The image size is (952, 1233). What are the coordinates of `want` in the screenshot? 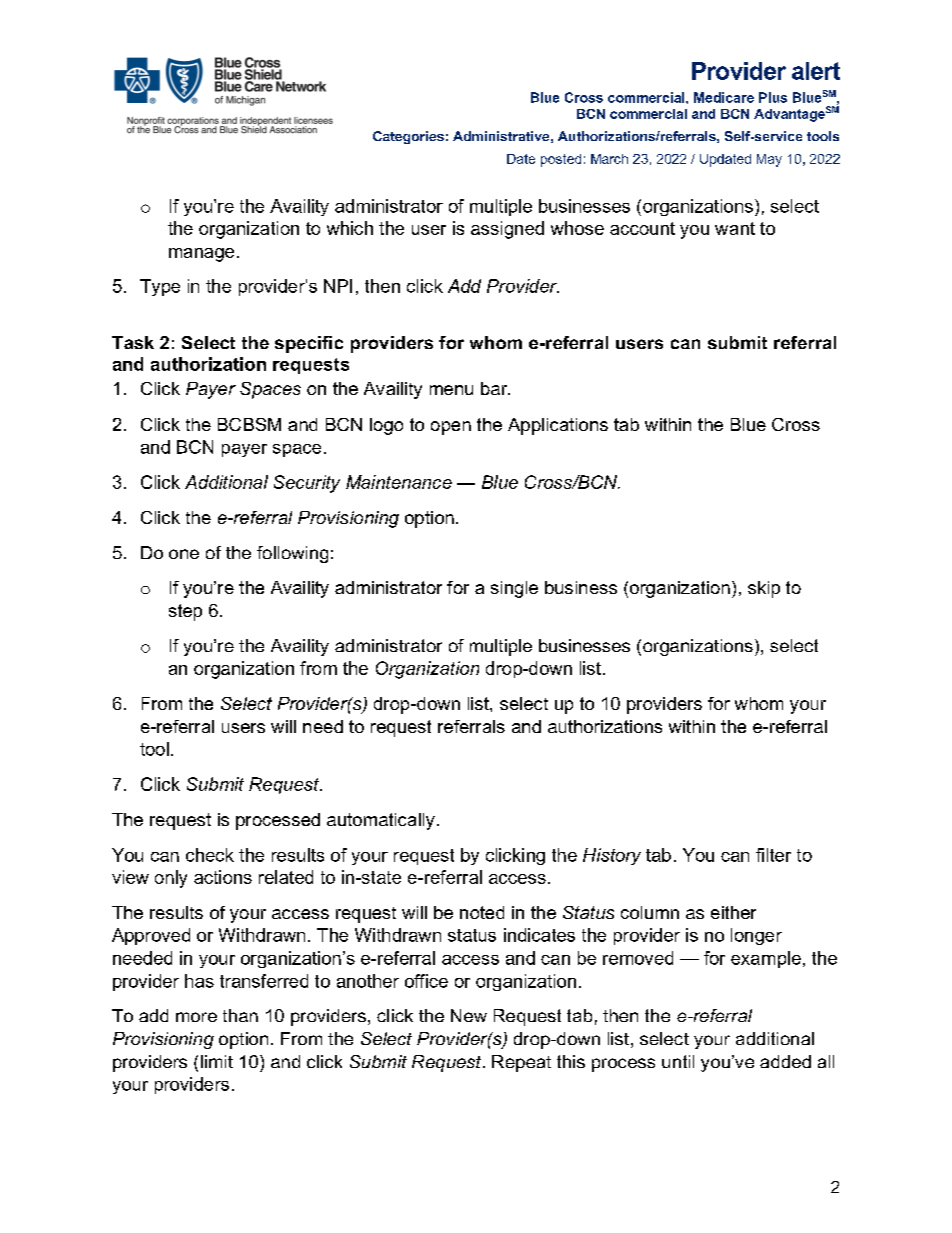 It's located at (735, 228).
